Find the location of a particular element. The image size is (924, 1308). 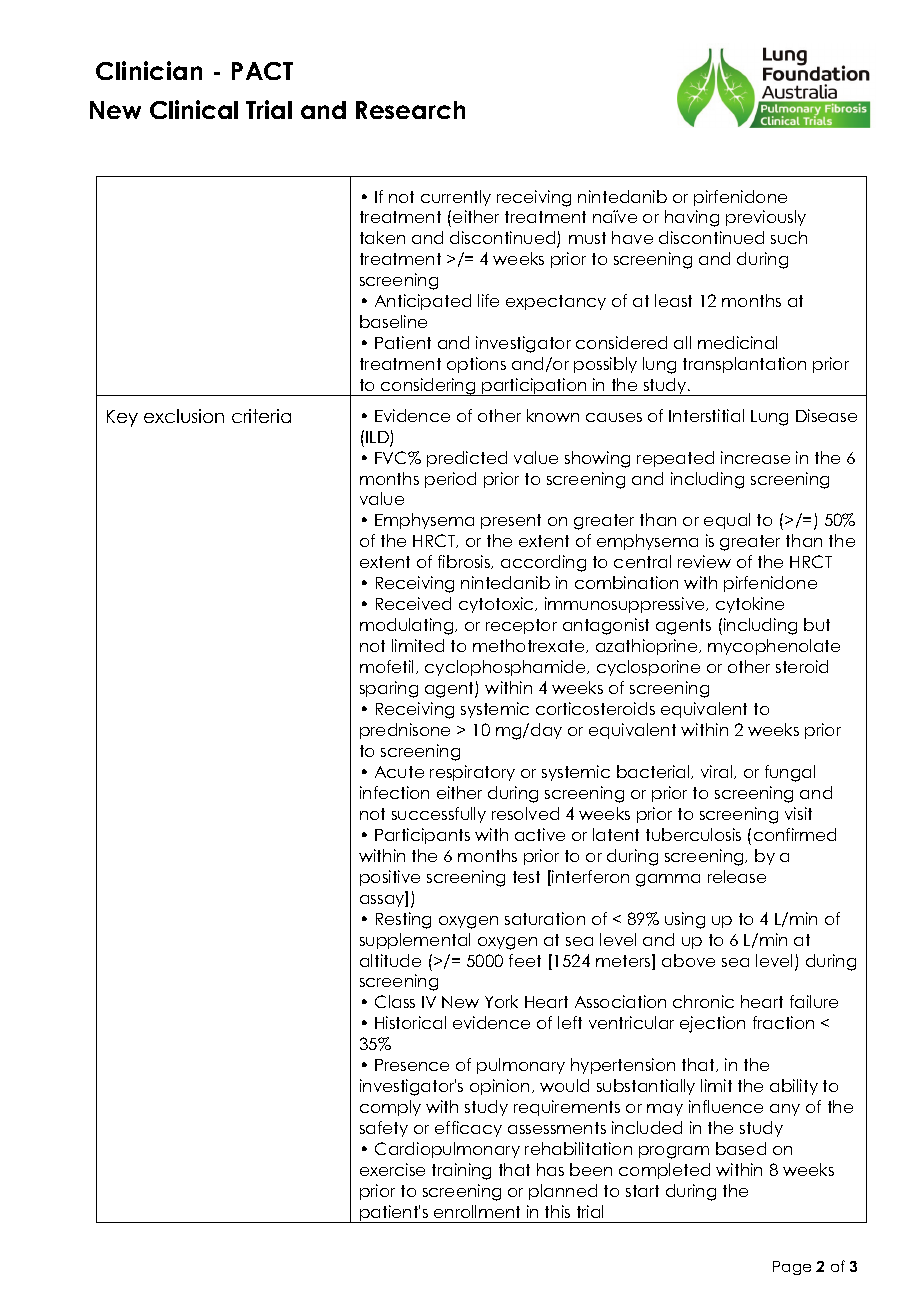

positive is located at coordinates (390, 878).
